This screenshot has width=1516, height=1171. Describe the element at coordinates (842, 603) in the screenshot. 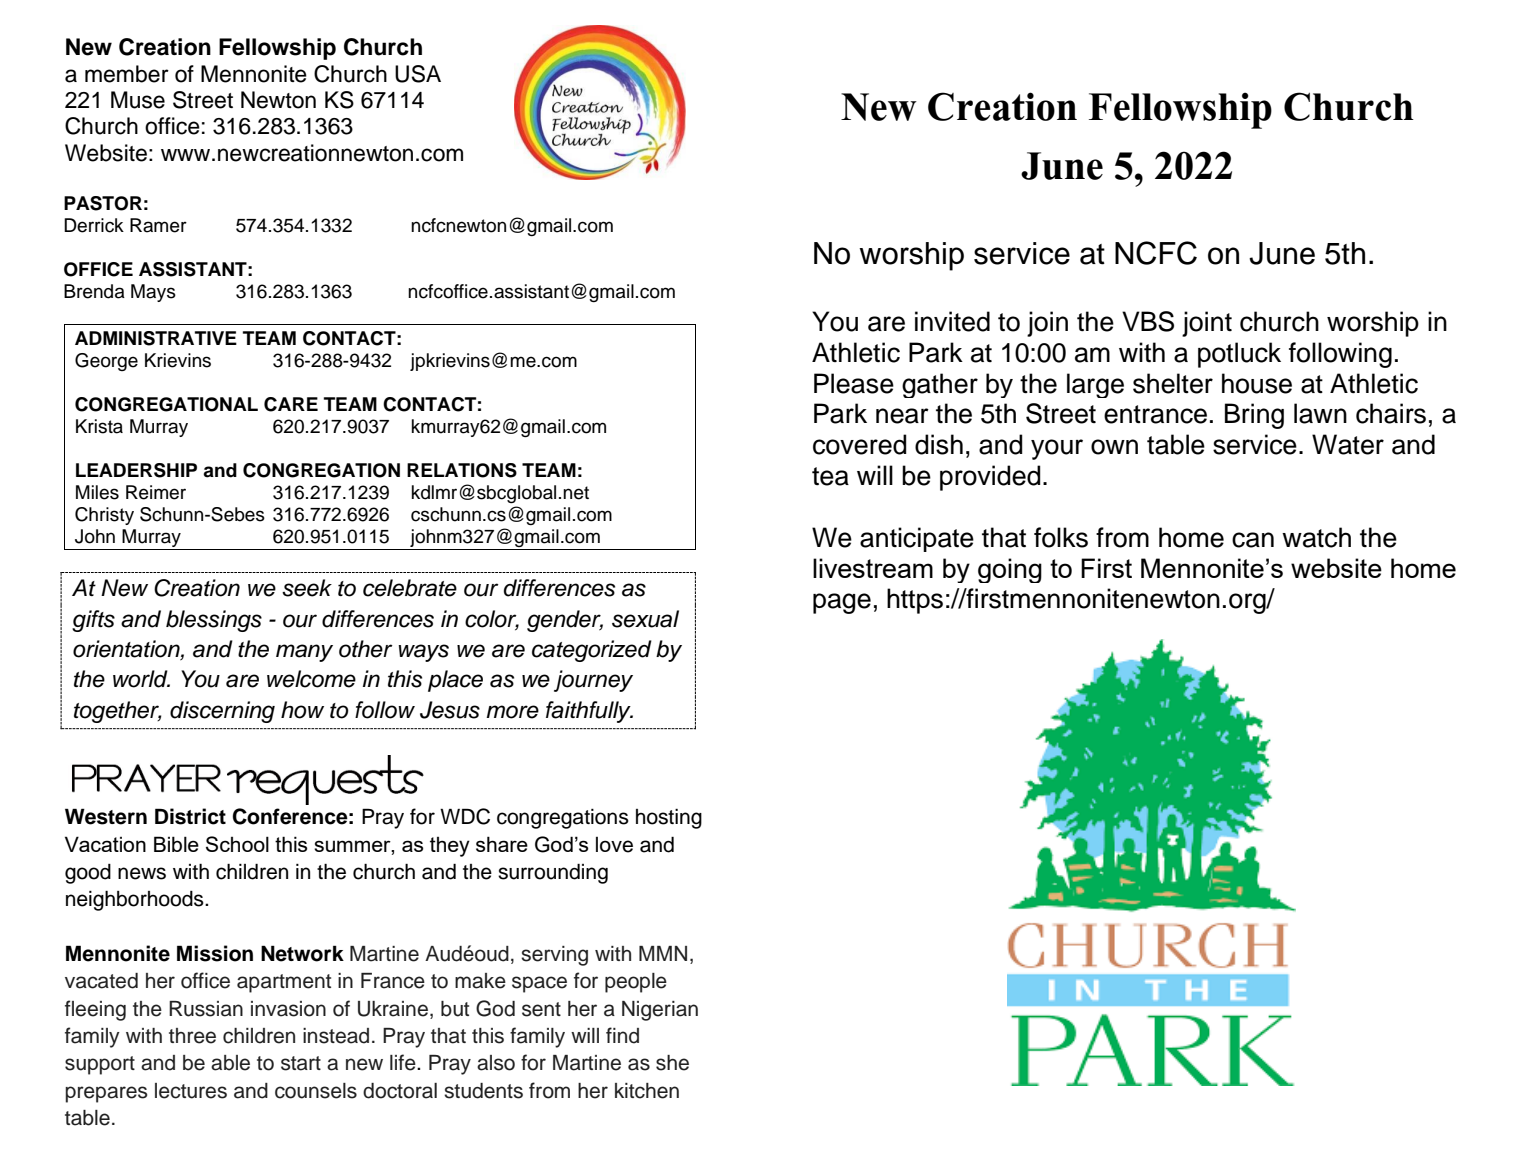

I see `page` at that location.
